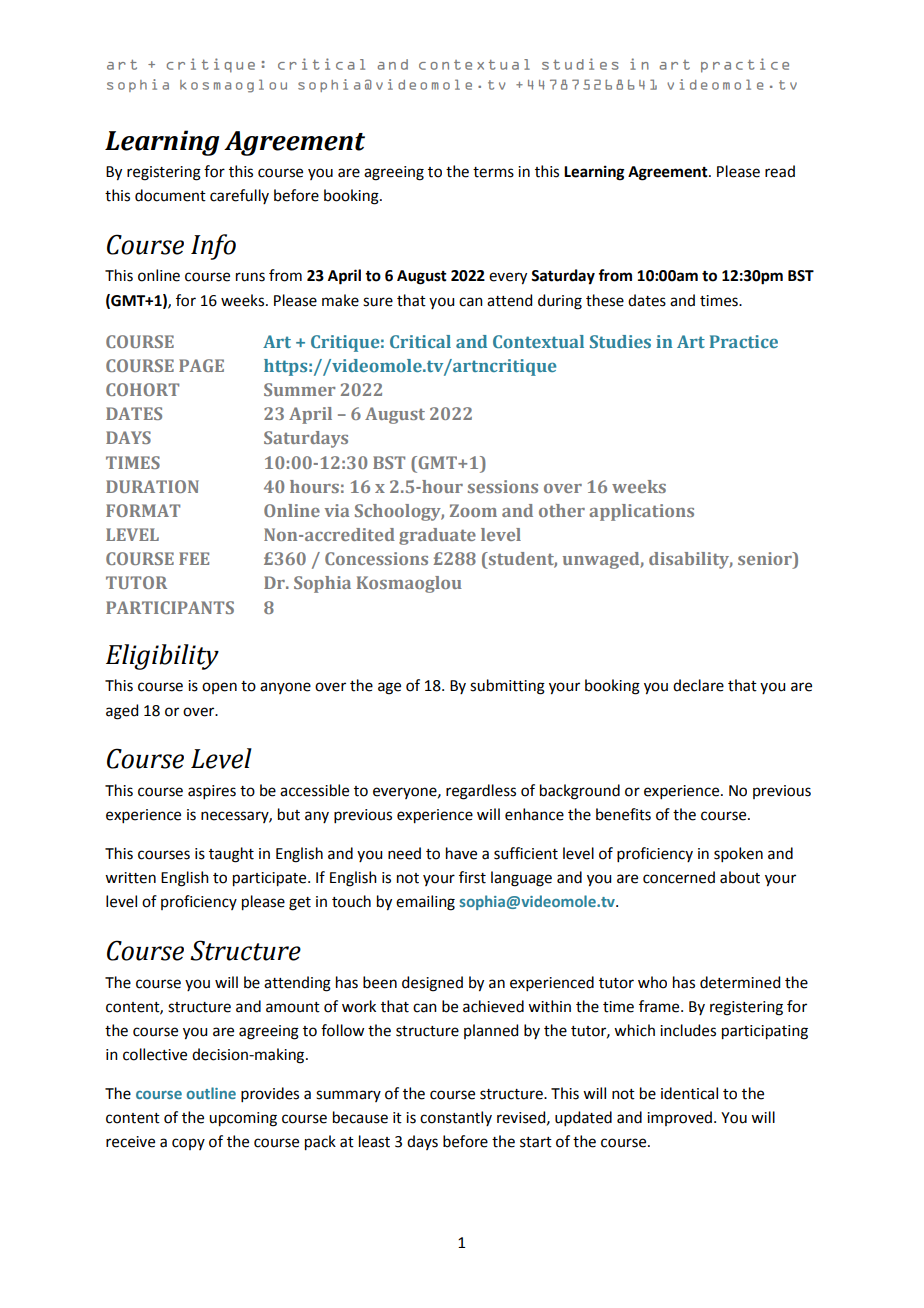 The height and width of the screenshot is (1308, 924). Describe the element at coordinates (456, 1118) in the screenshot. I see `constantly` at that location.
